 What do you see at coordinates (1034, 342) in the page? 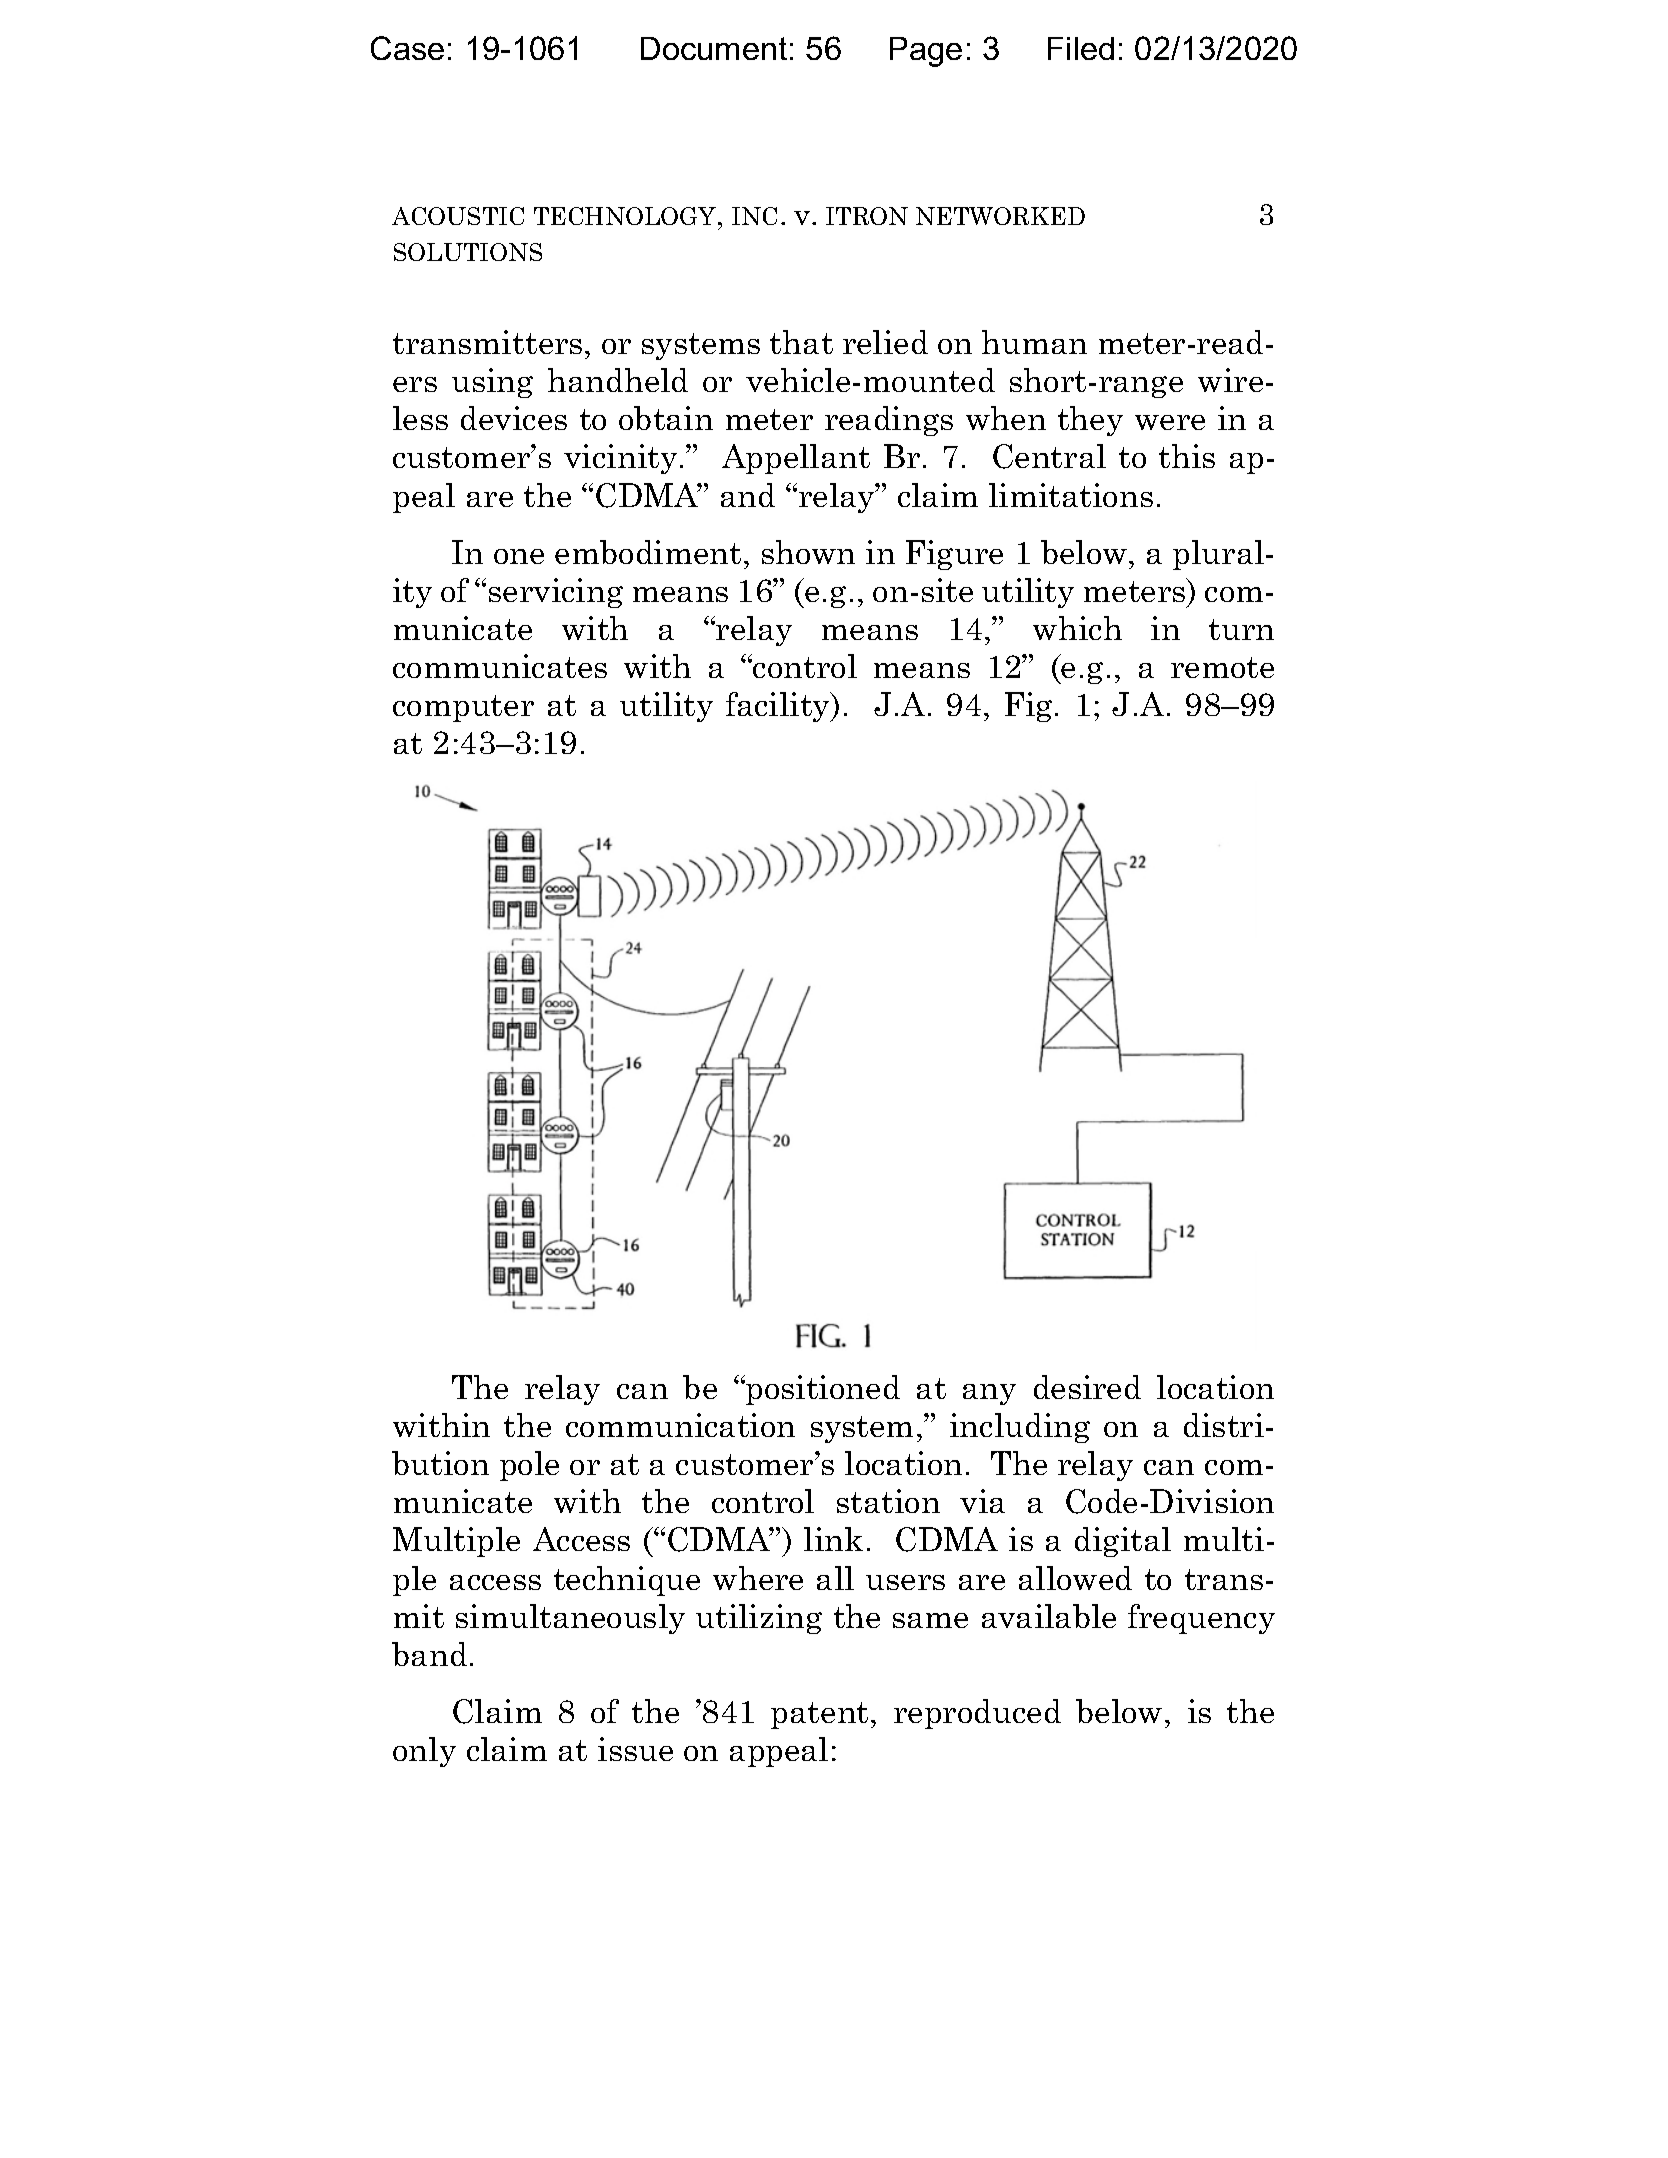
I see `human` at bounding box center [1034, 342].
